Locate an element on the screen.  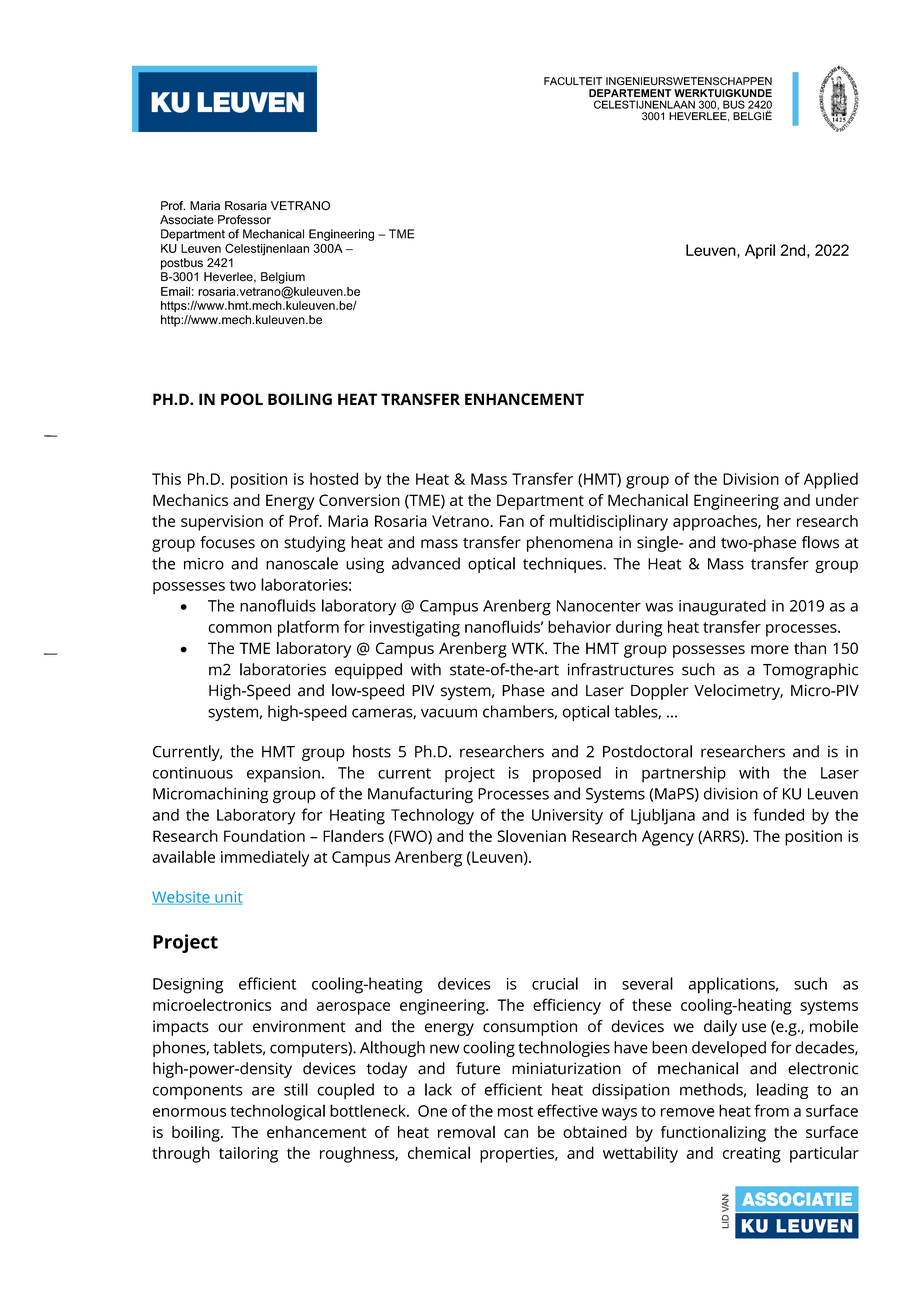
behavior is located at coordinates (579, 626).
